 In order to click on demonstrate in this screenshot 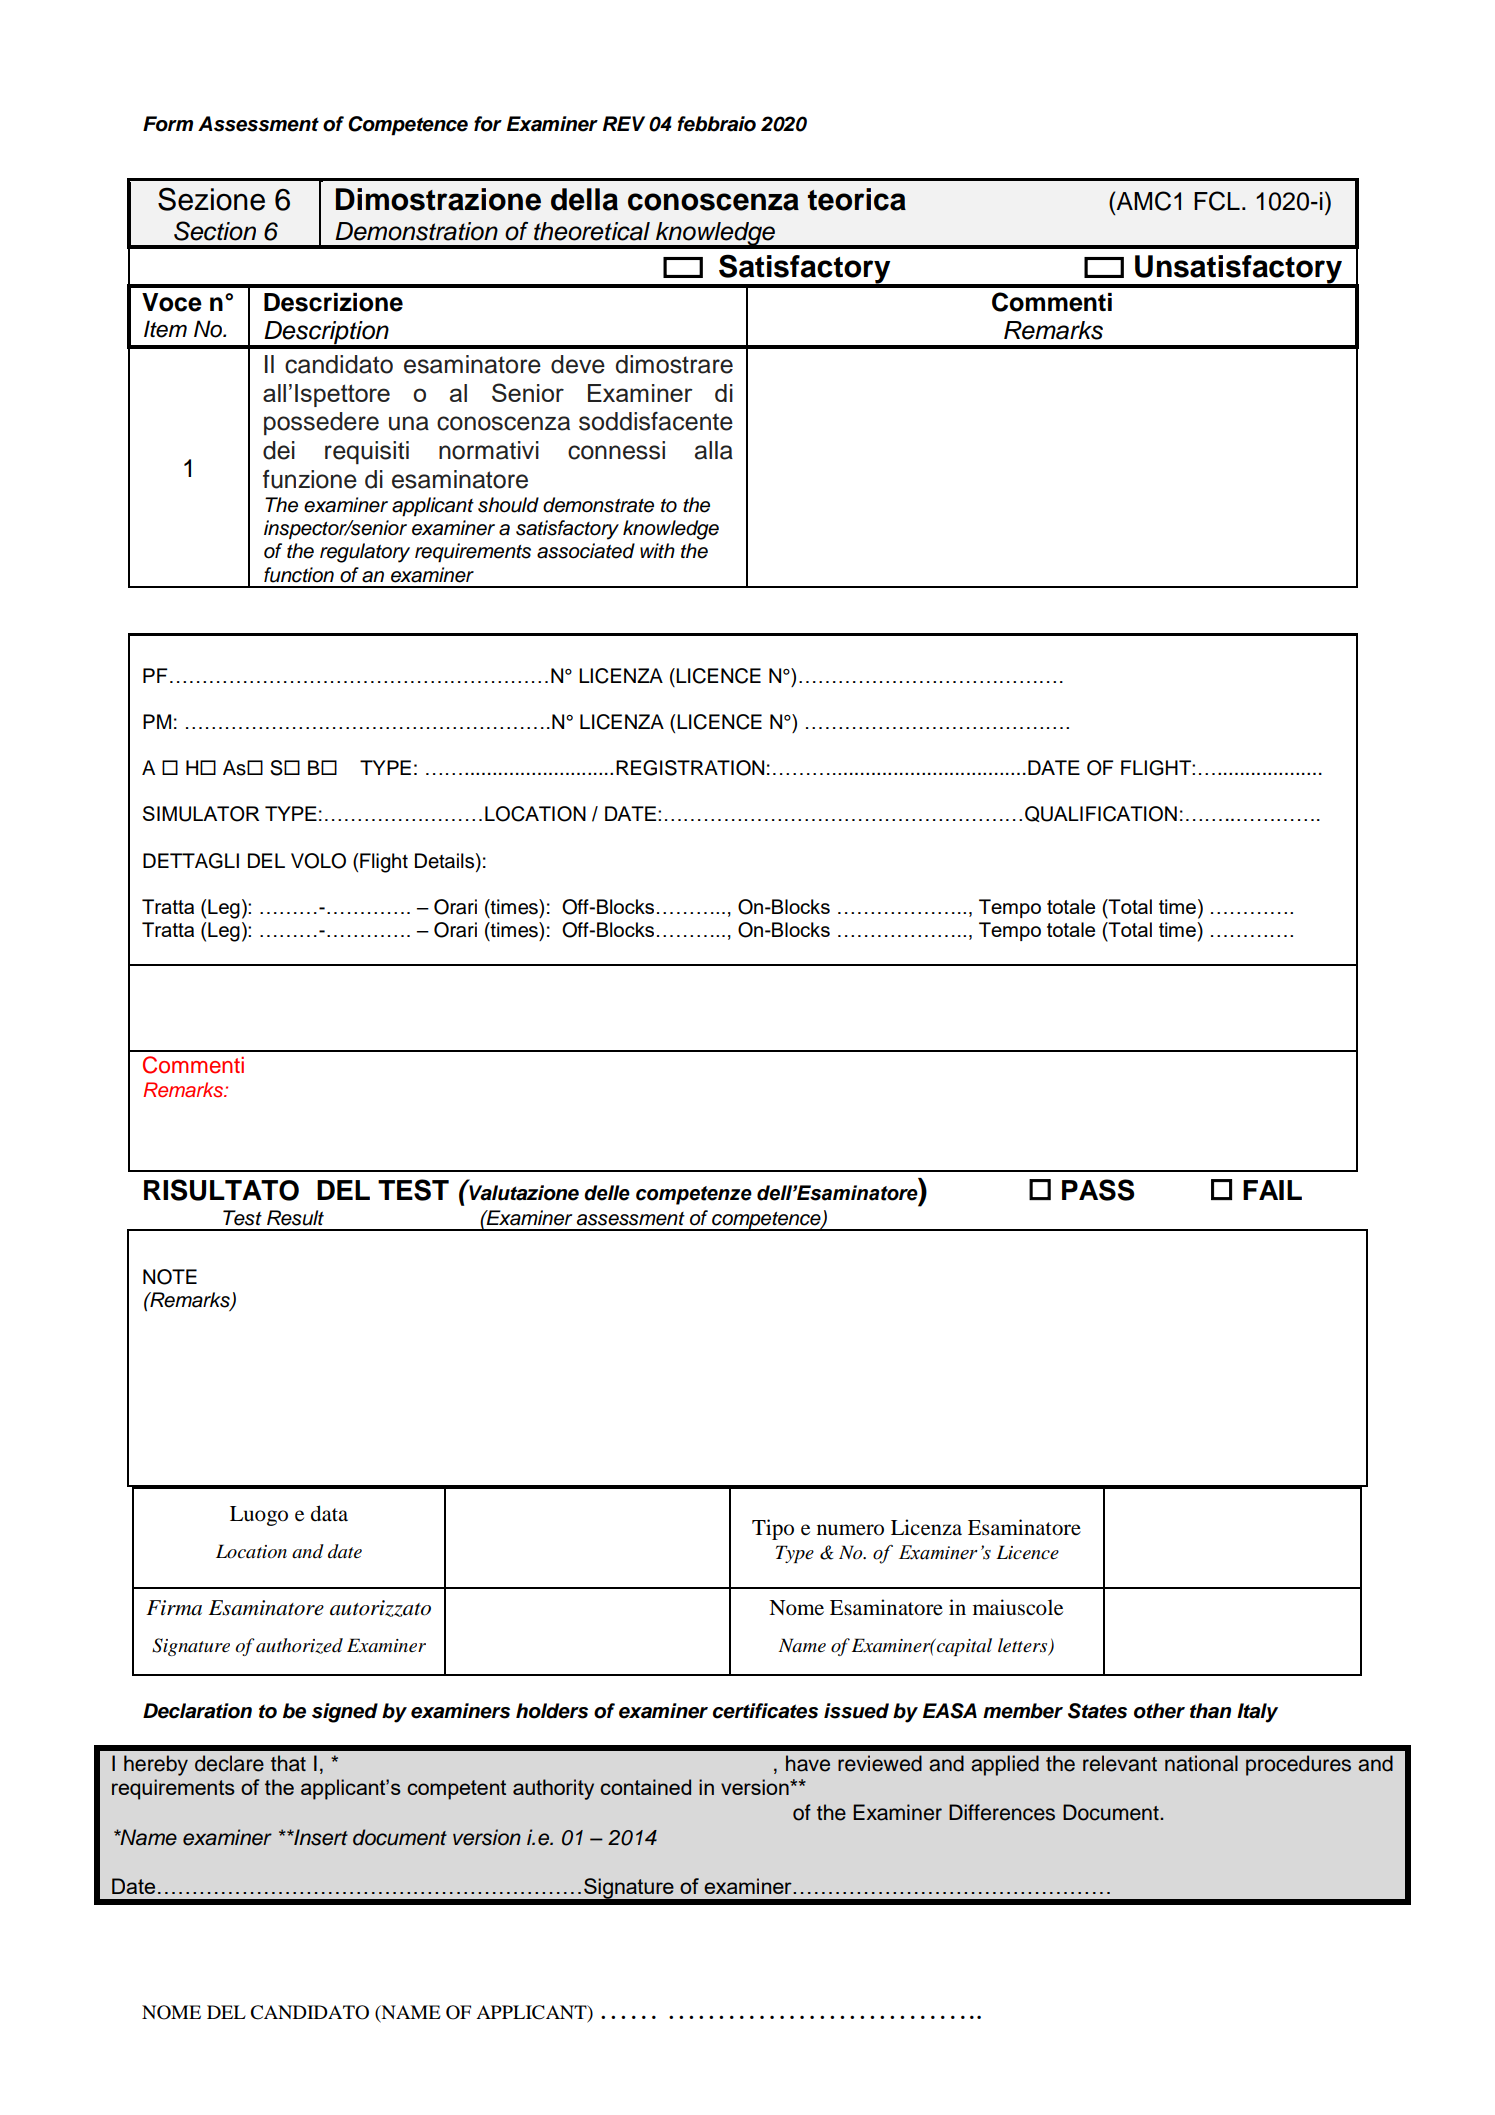, I will do `click(598, 505)`.
